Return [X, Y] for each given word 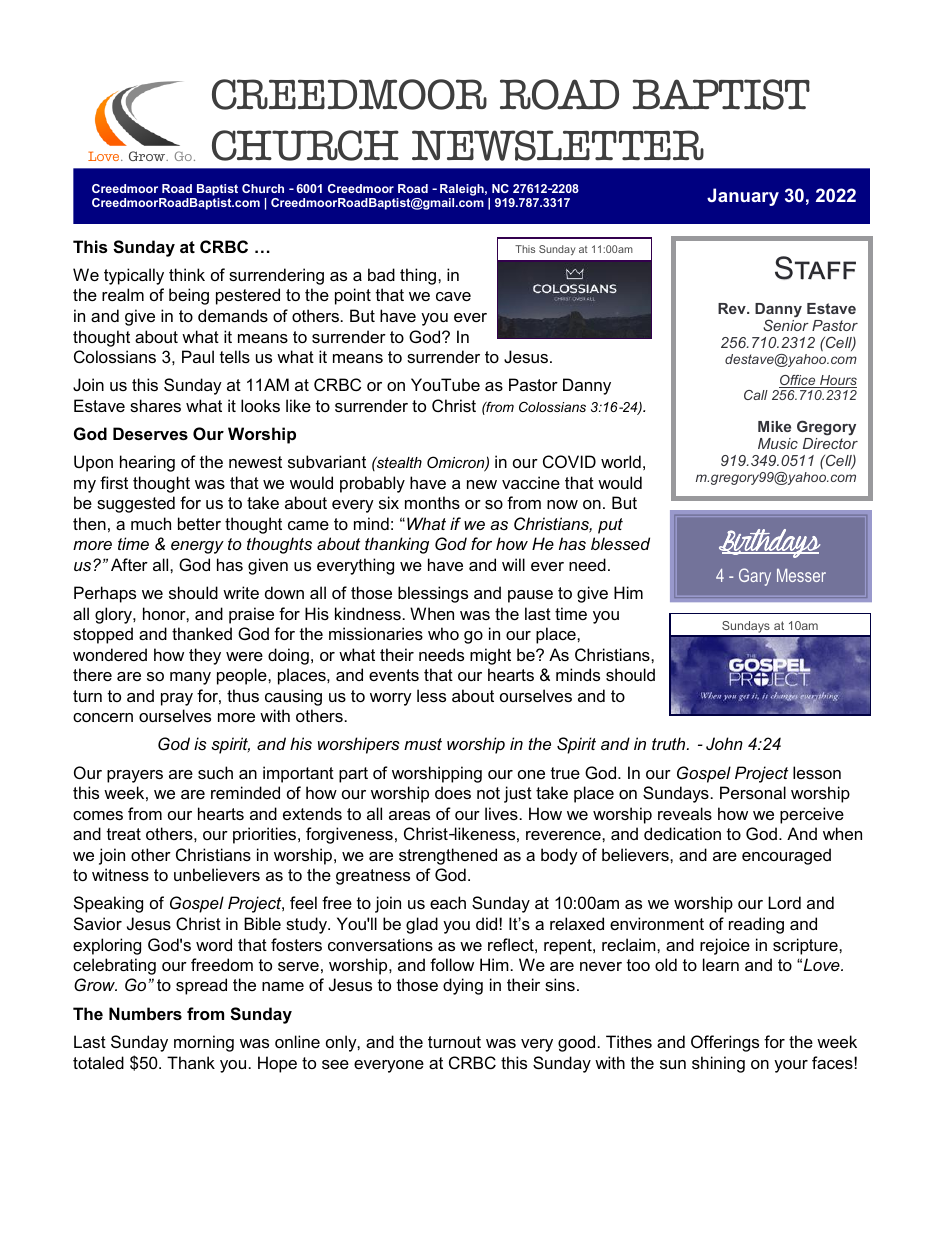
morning [204, 1043]
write [241, 592]
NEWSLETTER [558, 145]
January [743, 197]
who [443, 633]
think [187, 274]
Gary [755, 577]
